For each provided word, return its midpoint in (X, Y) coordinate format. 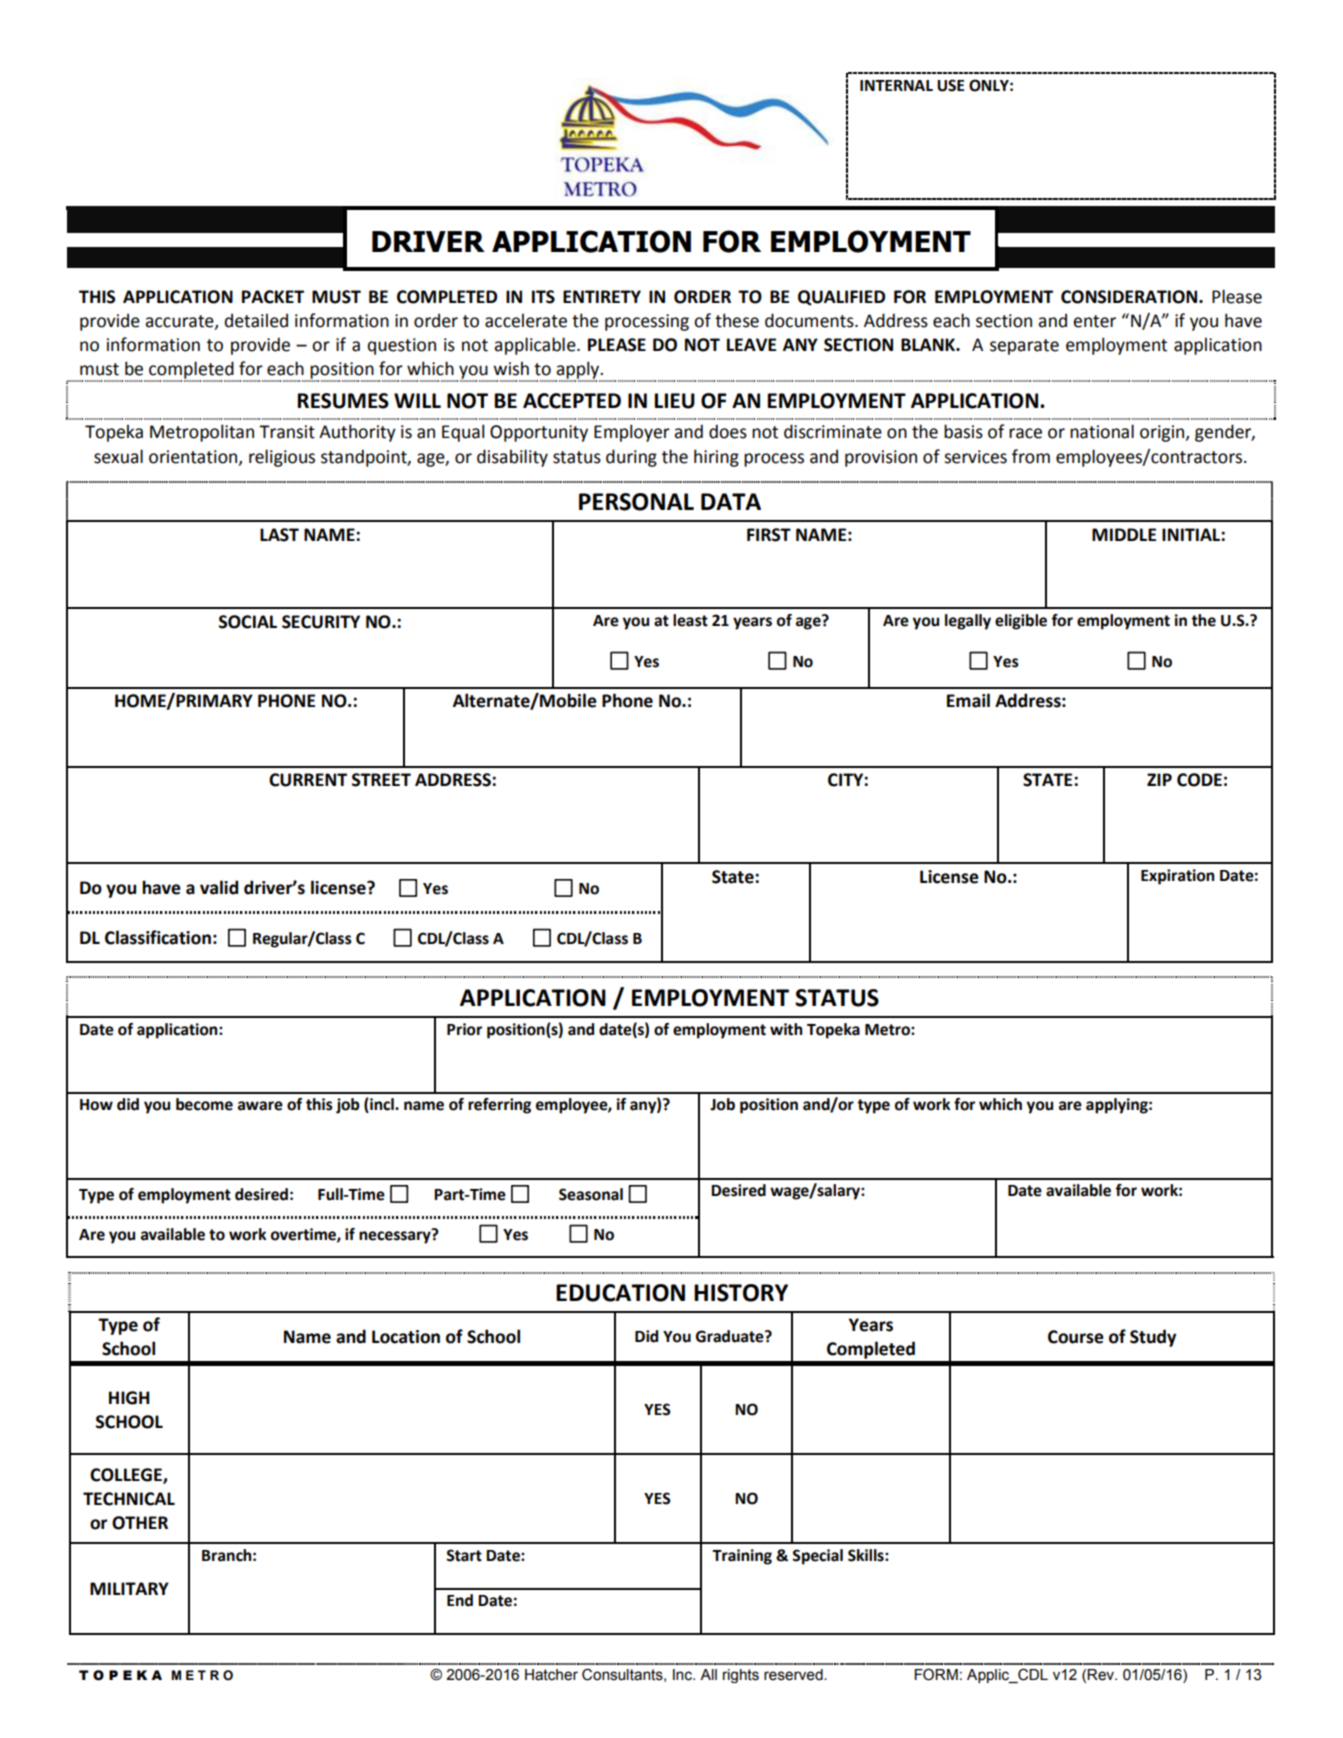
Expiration (1177, 877)
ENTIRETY (602, 296)
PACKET (273, 297)
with (786, 1029)
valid (219, 887)
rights (741, 1676)
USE (951, 85)
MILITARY (129, 1588)
